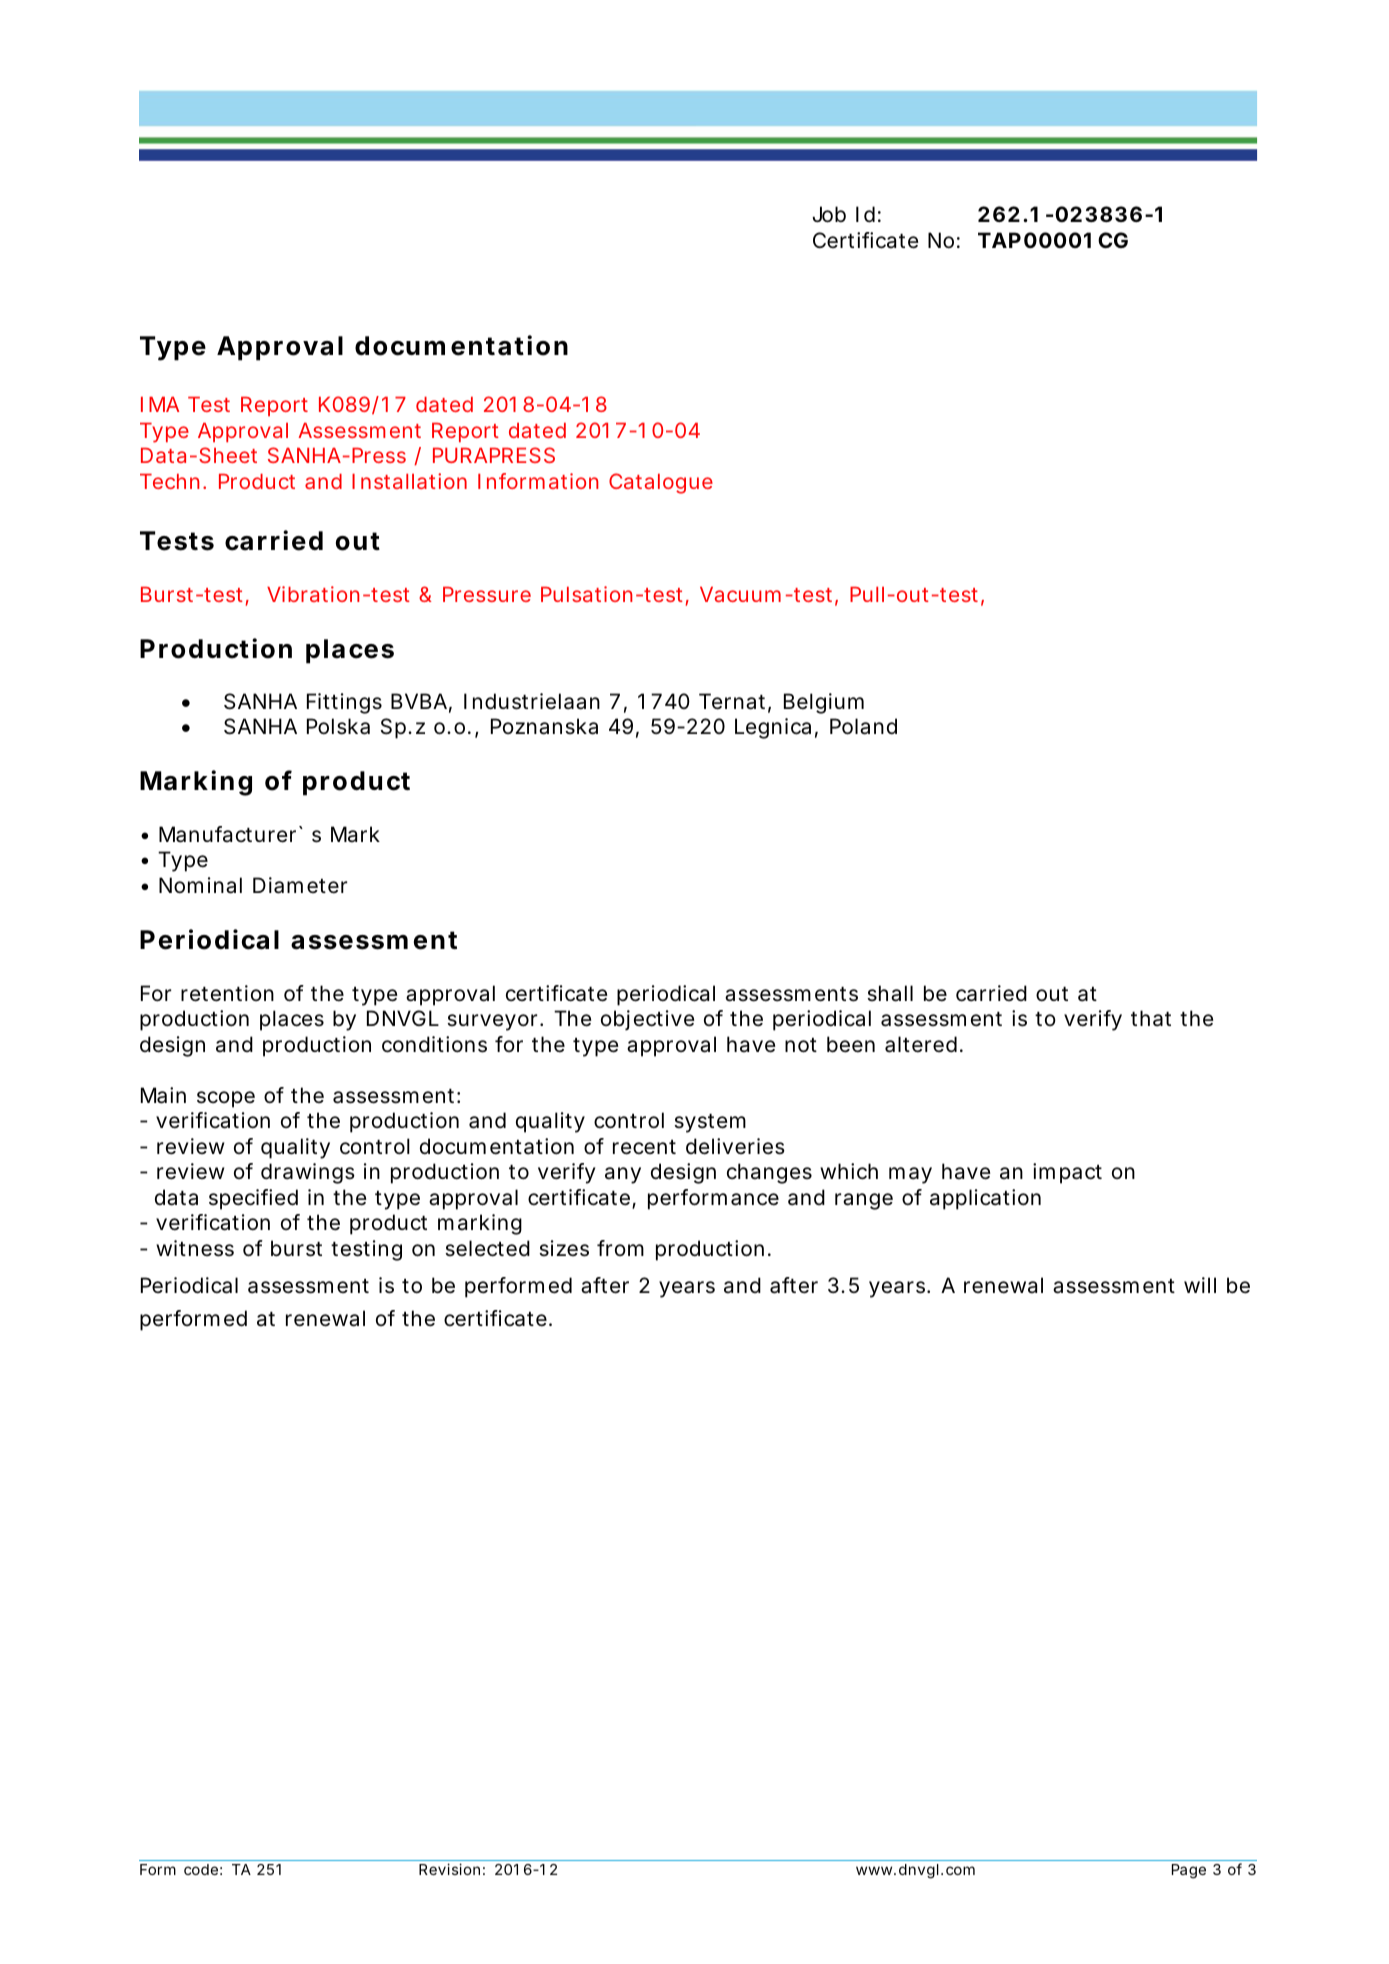 The height and width of the page is (1964, 1389). Describe the element at coordinates (661, 483) in the page. I see `Catalogue` at that location.
